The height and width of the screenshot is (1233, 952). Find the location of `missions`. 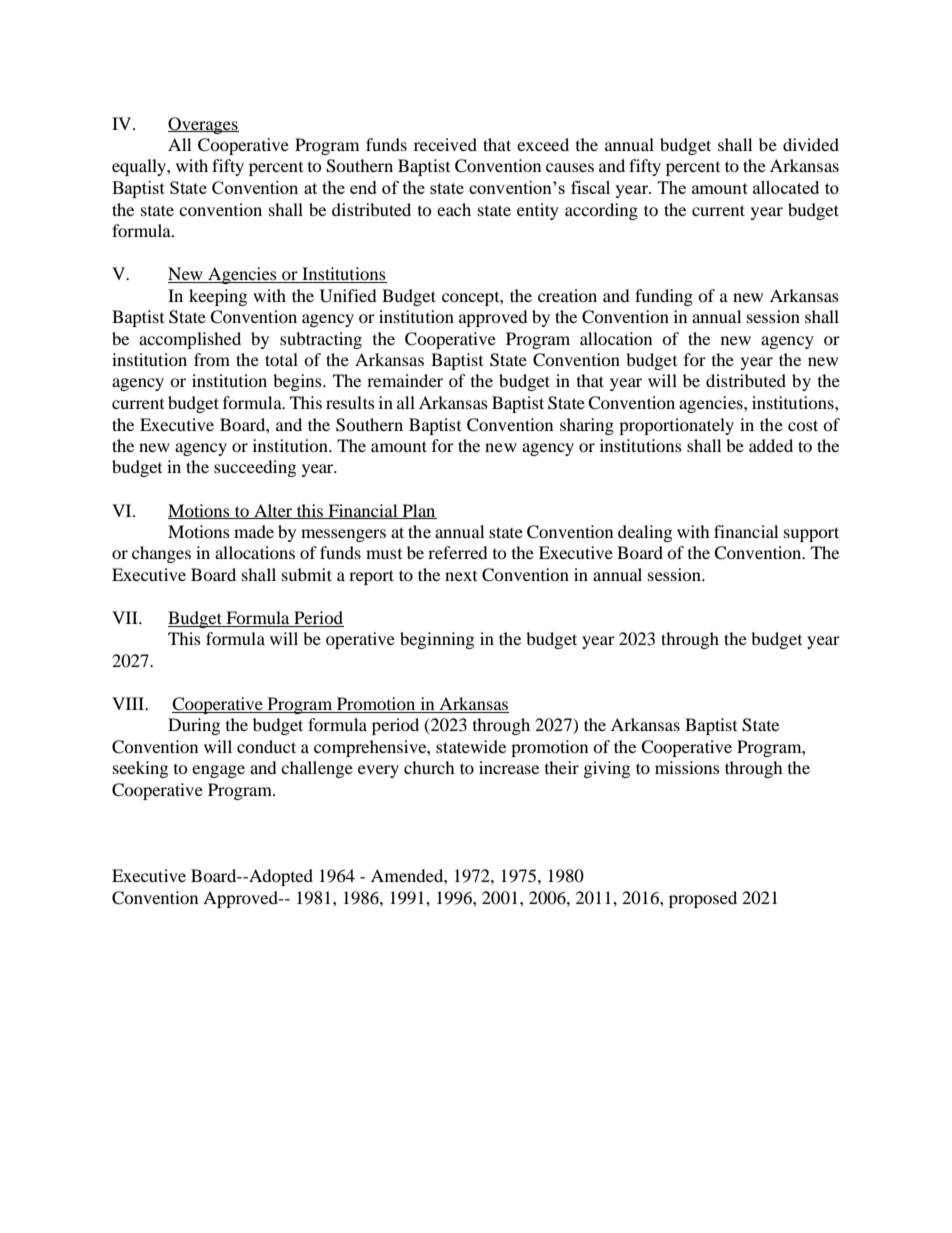

missions is located at coordinates (687, 767).
